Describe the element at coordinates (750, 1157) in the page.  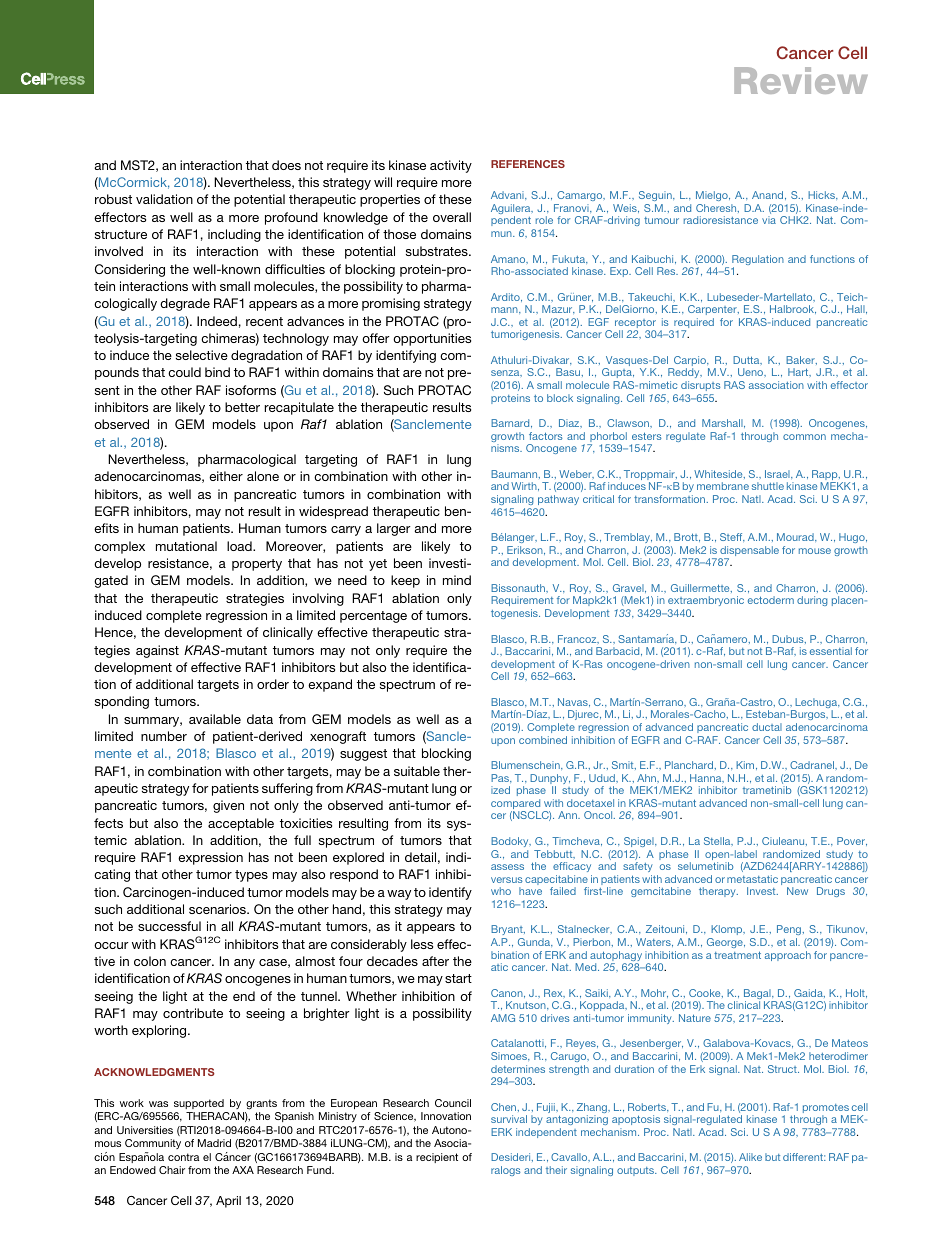
I see `Alike` at that location.
